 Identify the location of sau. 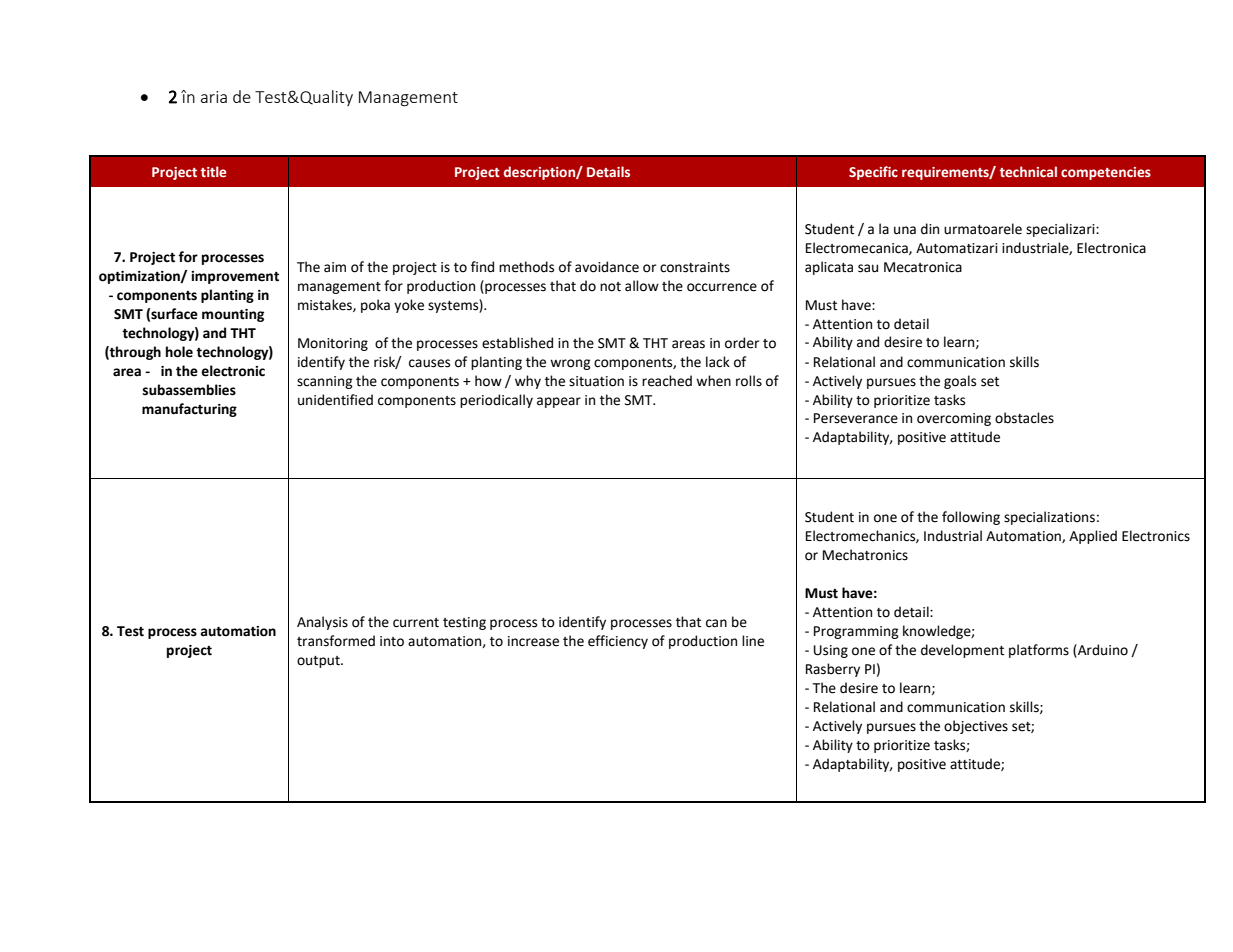
(868, 268).
